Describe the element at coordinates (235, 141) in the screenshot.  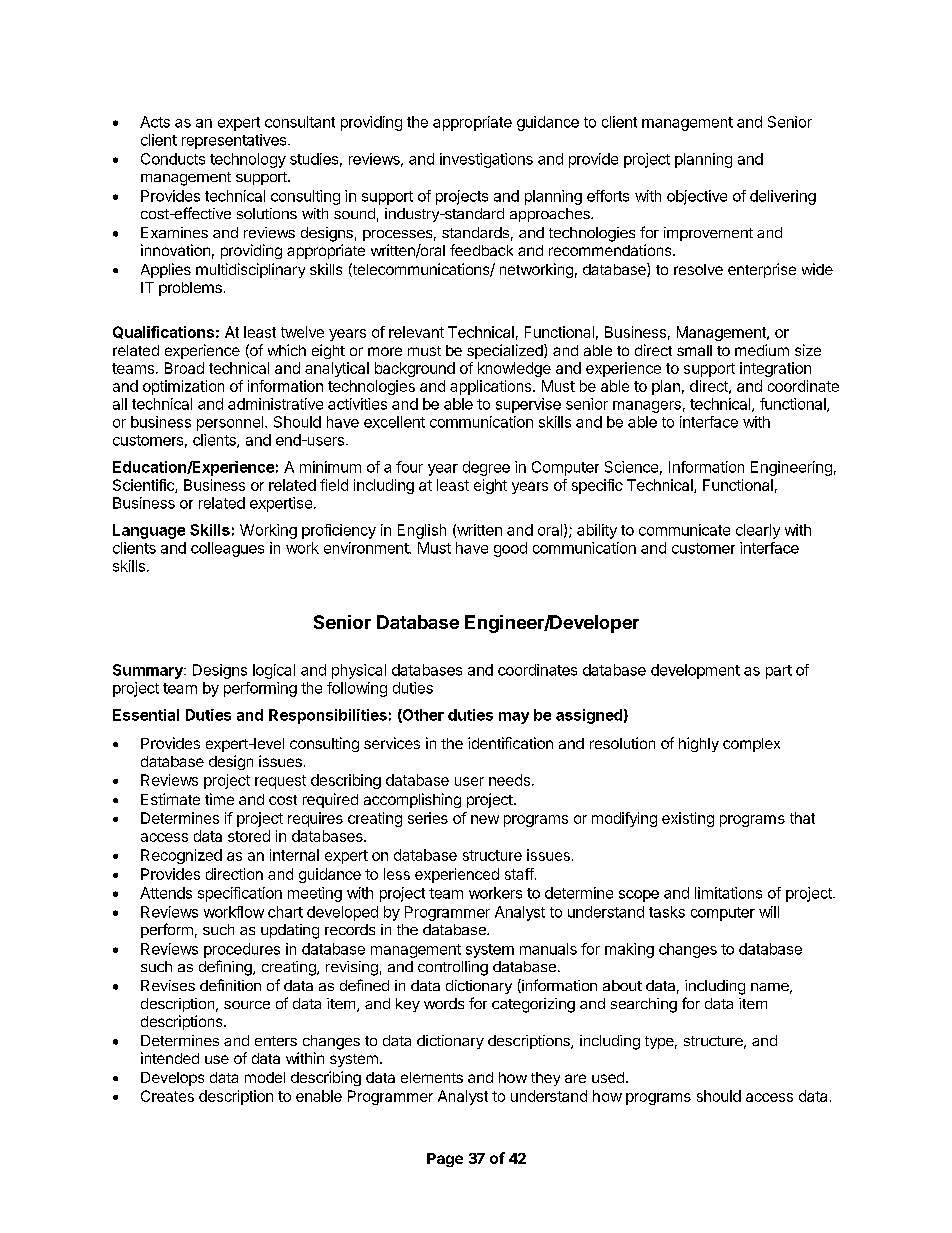
I see `representatives` at that location.
